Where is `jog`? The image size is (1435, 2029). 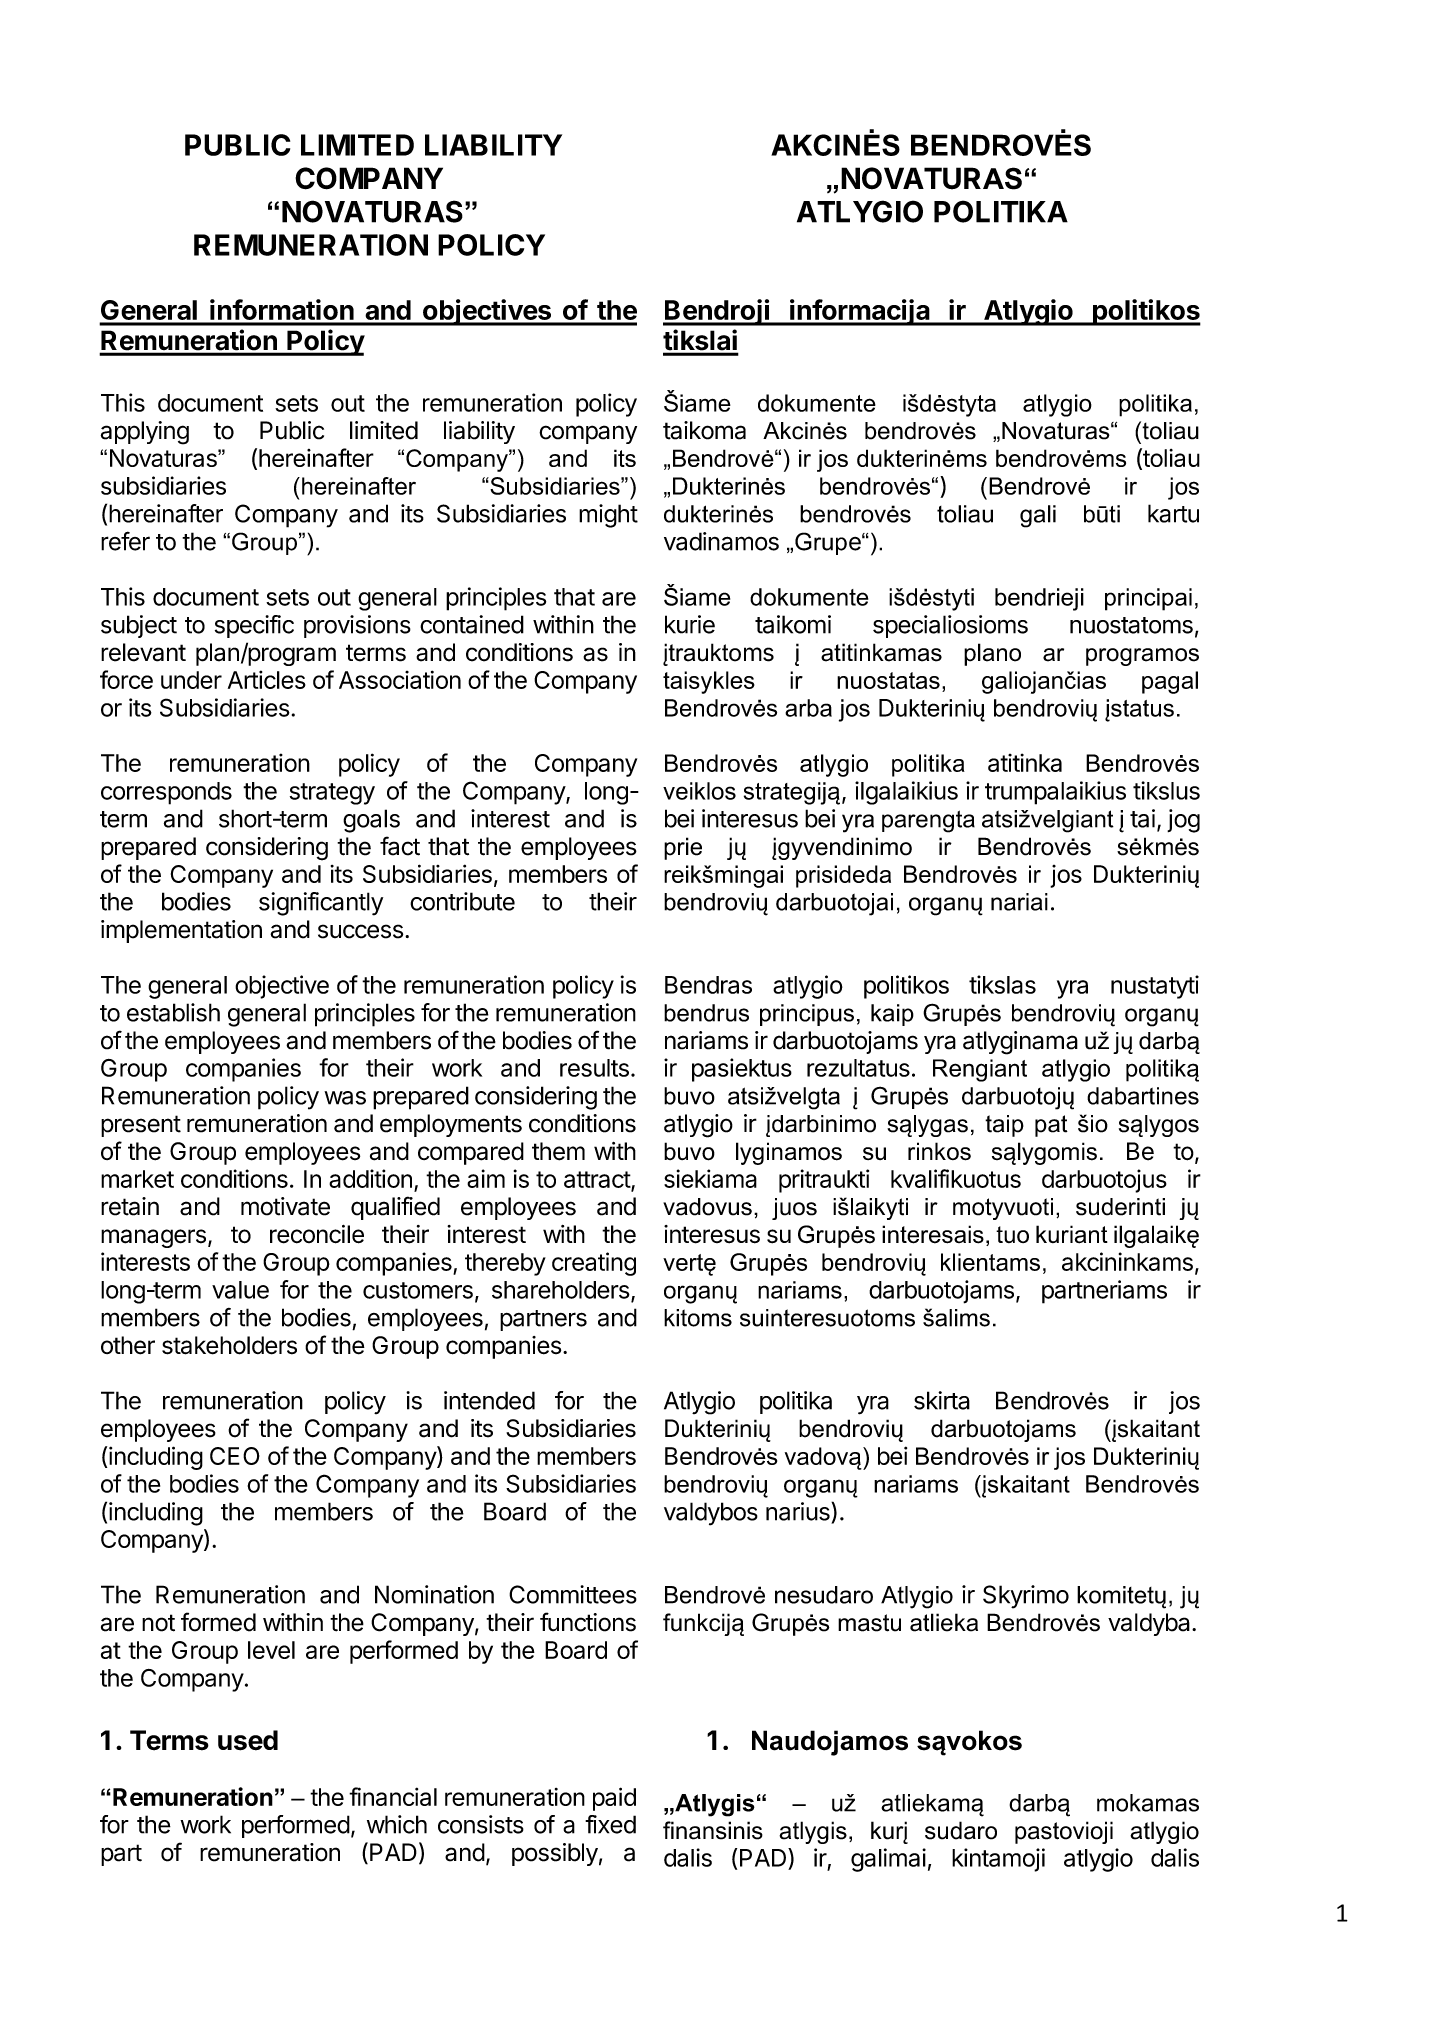
jog is located at coordinates (1183, 821).
